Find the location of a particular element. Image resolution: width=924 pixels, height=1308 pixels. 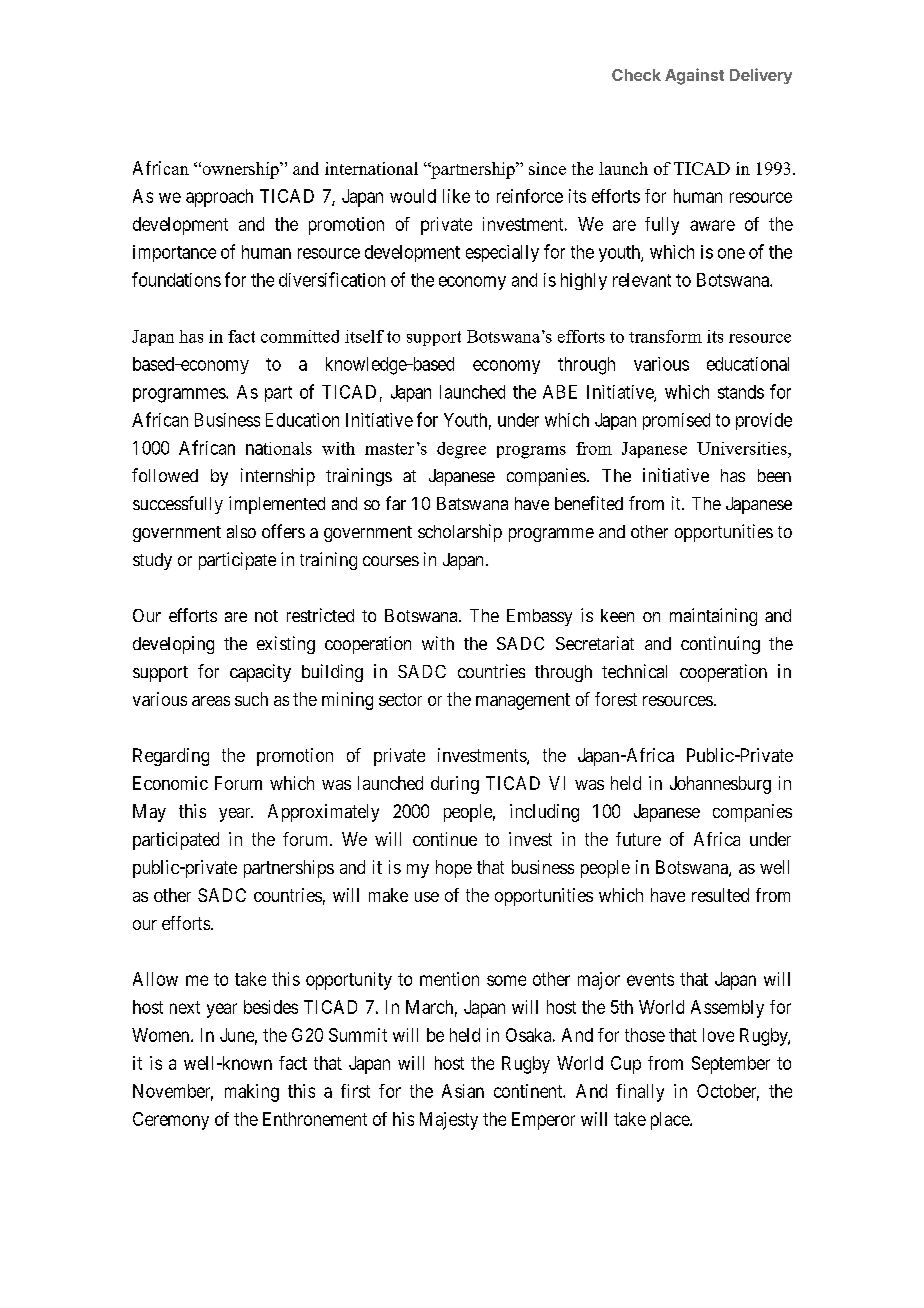

promised is located at coordinates (676, 421).
